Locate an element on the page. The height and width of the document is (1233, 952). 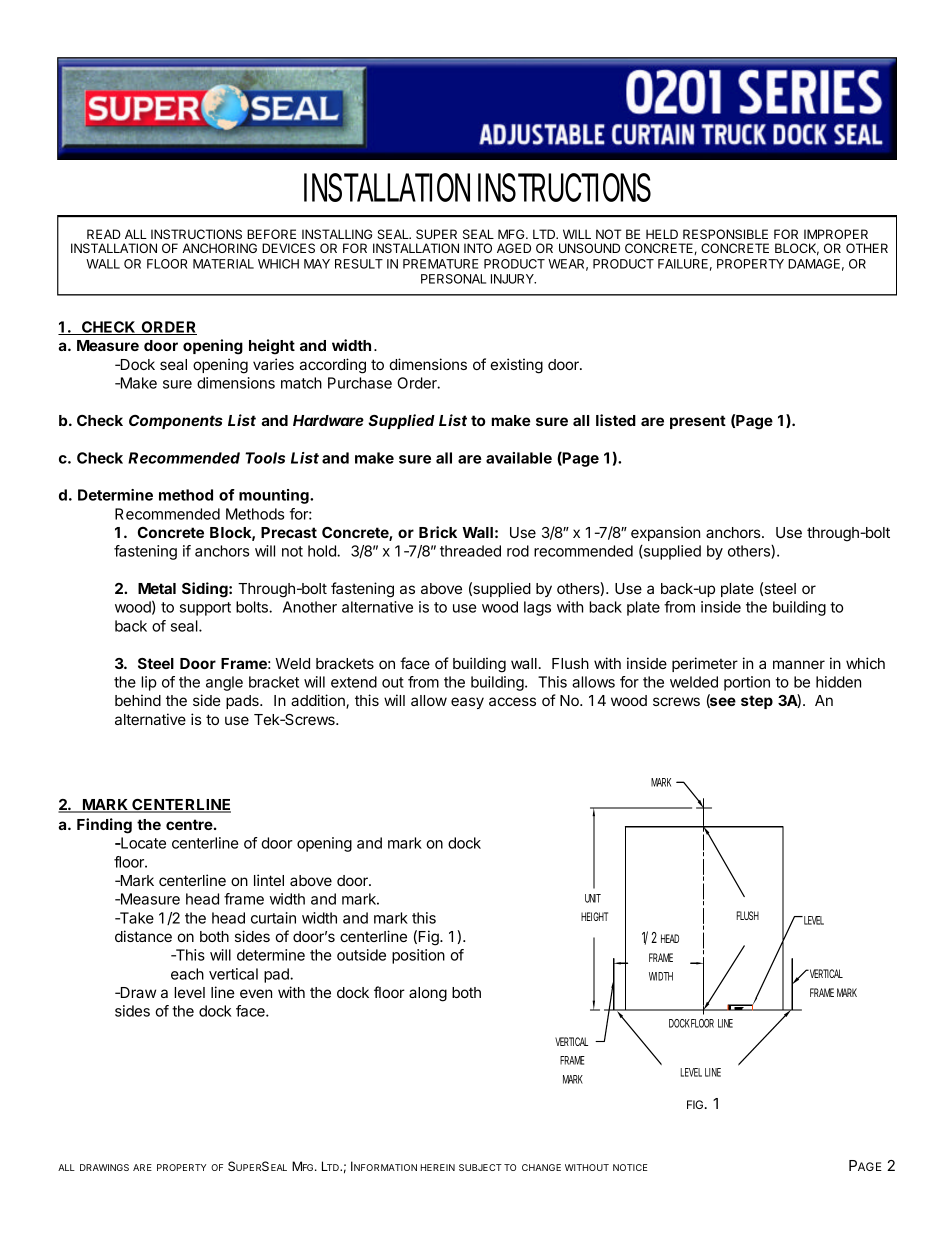
even is located at coordinates (256, 993).
